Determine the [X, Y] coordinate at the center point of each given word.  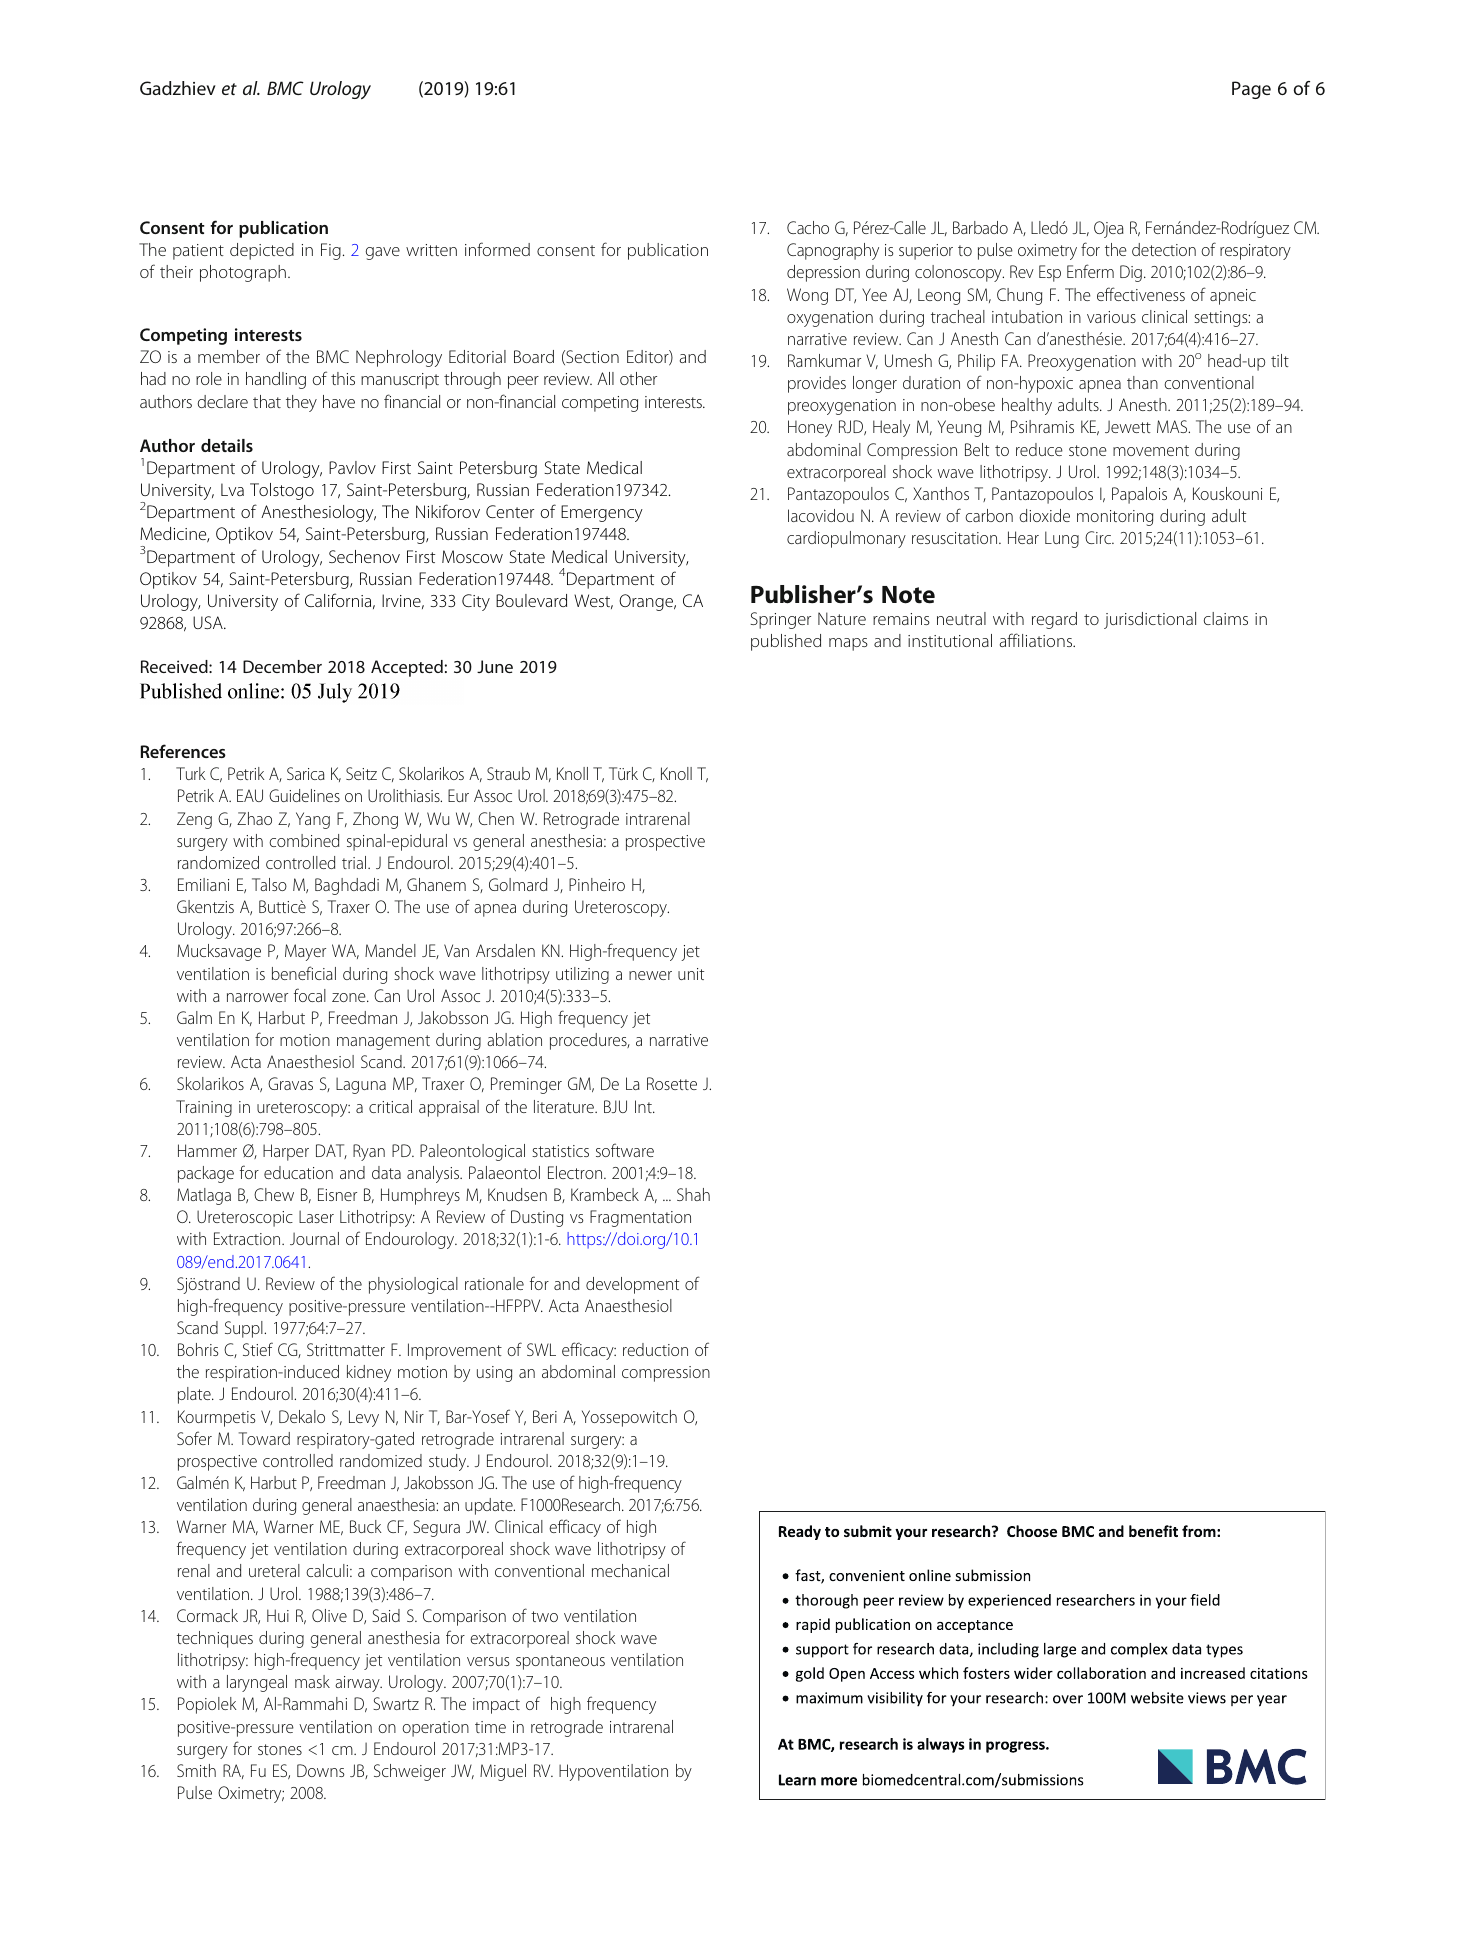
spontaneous [560, 1662]
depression [823, 273]
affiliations [1037, 640]
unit [691, 974]
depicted [262, 251]
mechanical [630, 1570]
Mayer [305, 952]
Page [1251, 90]
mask [312, 1681]
